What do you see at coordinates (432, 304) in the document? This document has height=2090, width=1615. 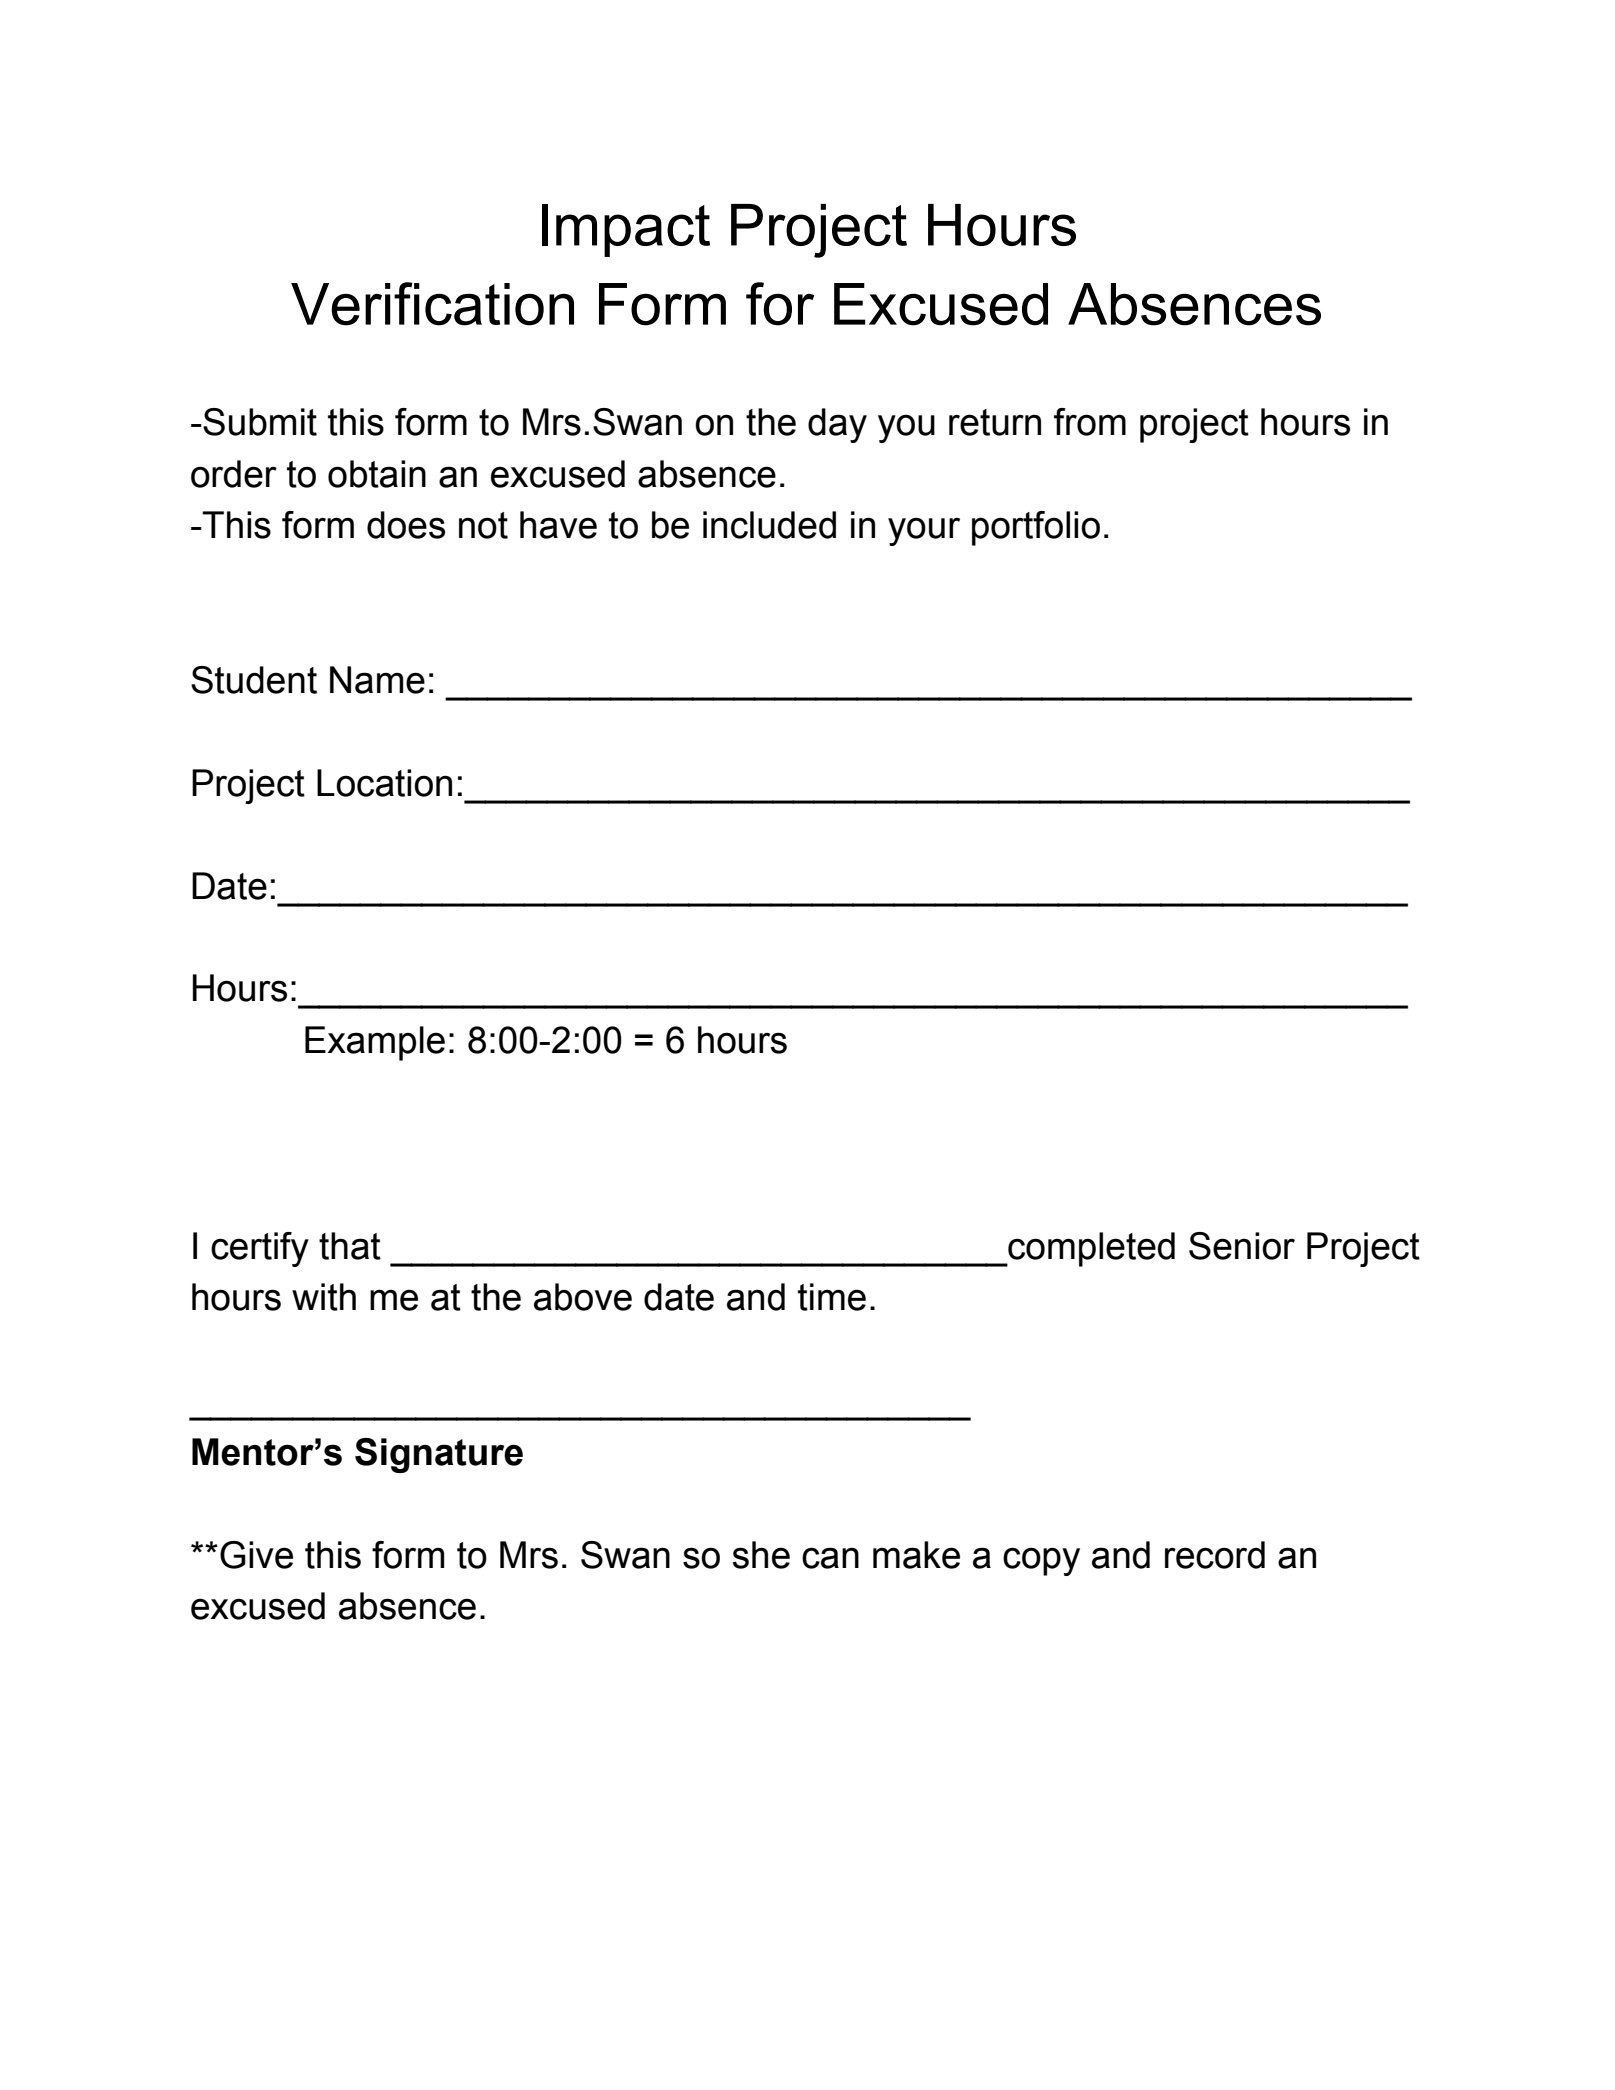 I see `Verification` at bounding box center [432, 304].
